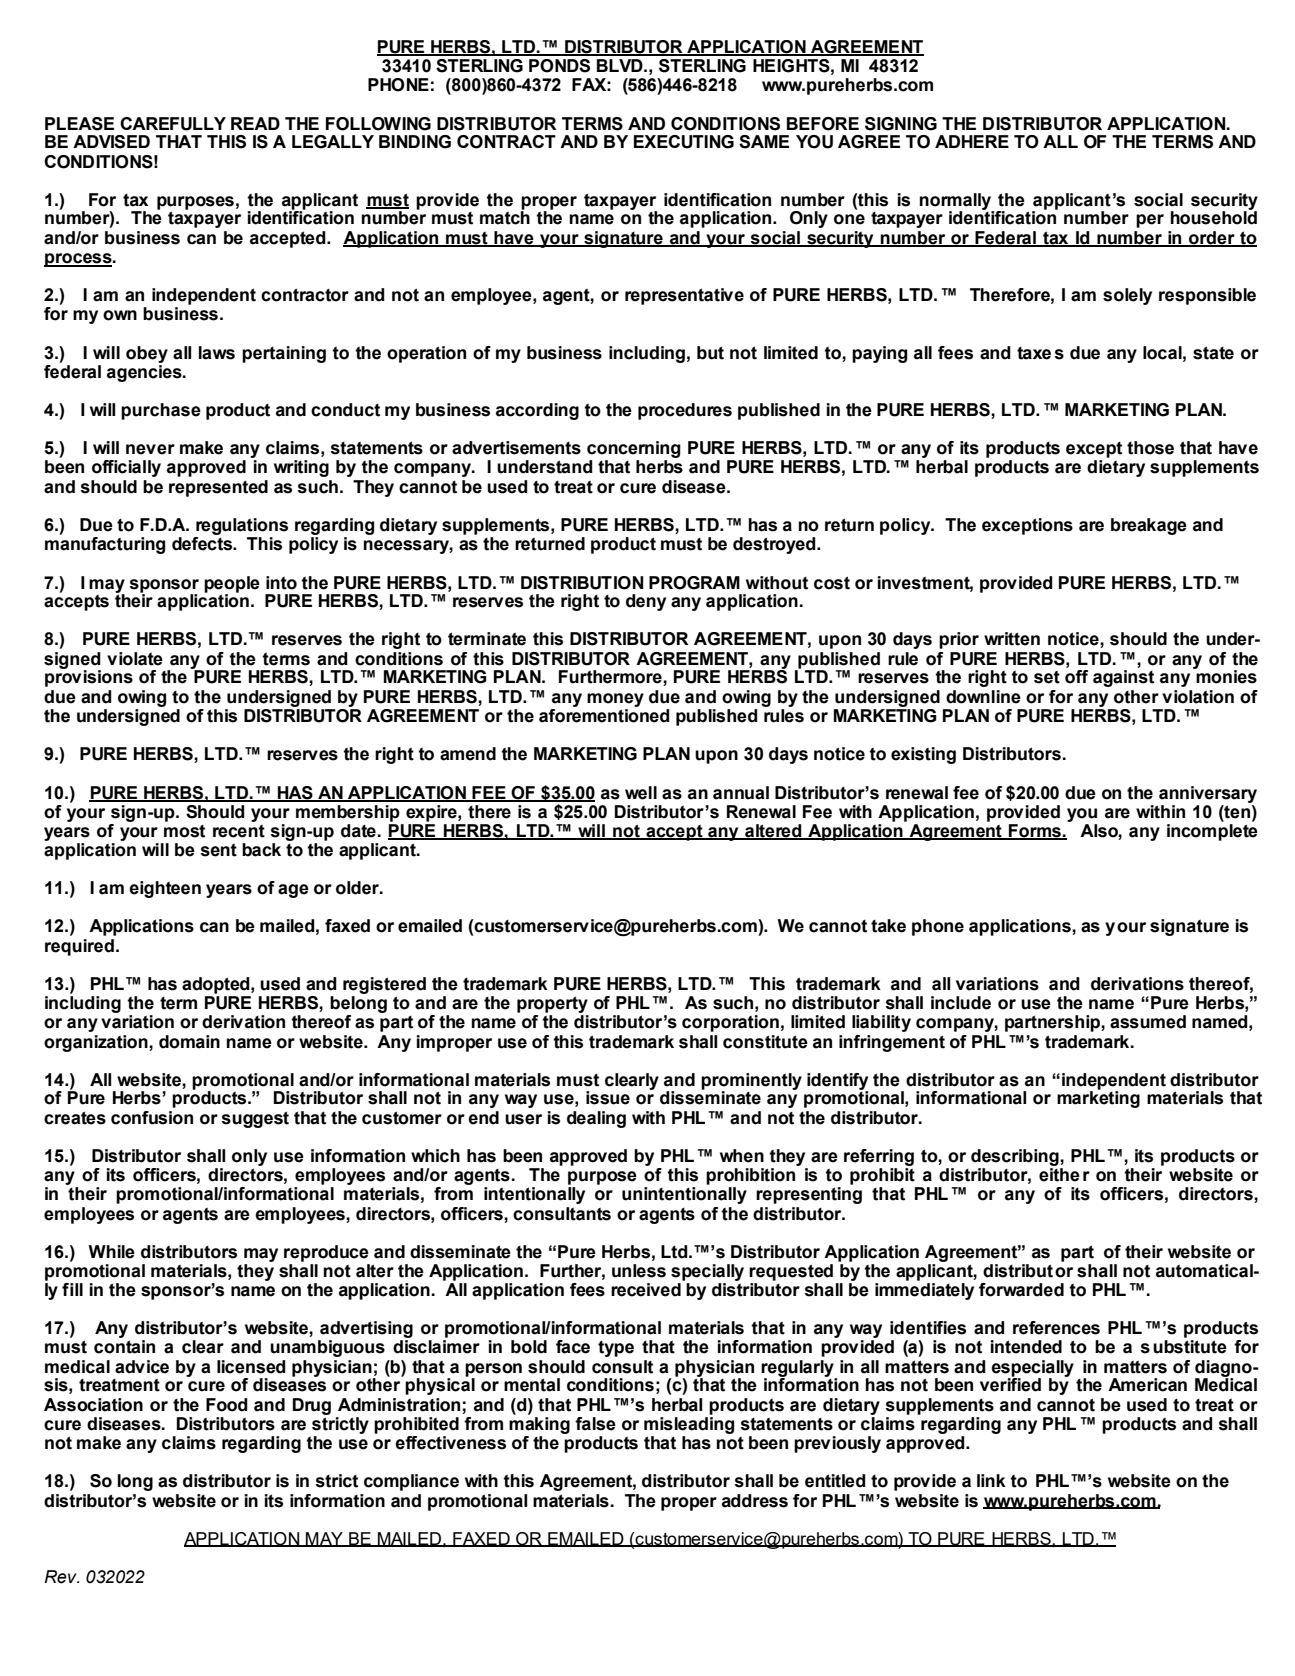 The image size is (1295, 1676). I want to click on domain, so click(189, 1042).
